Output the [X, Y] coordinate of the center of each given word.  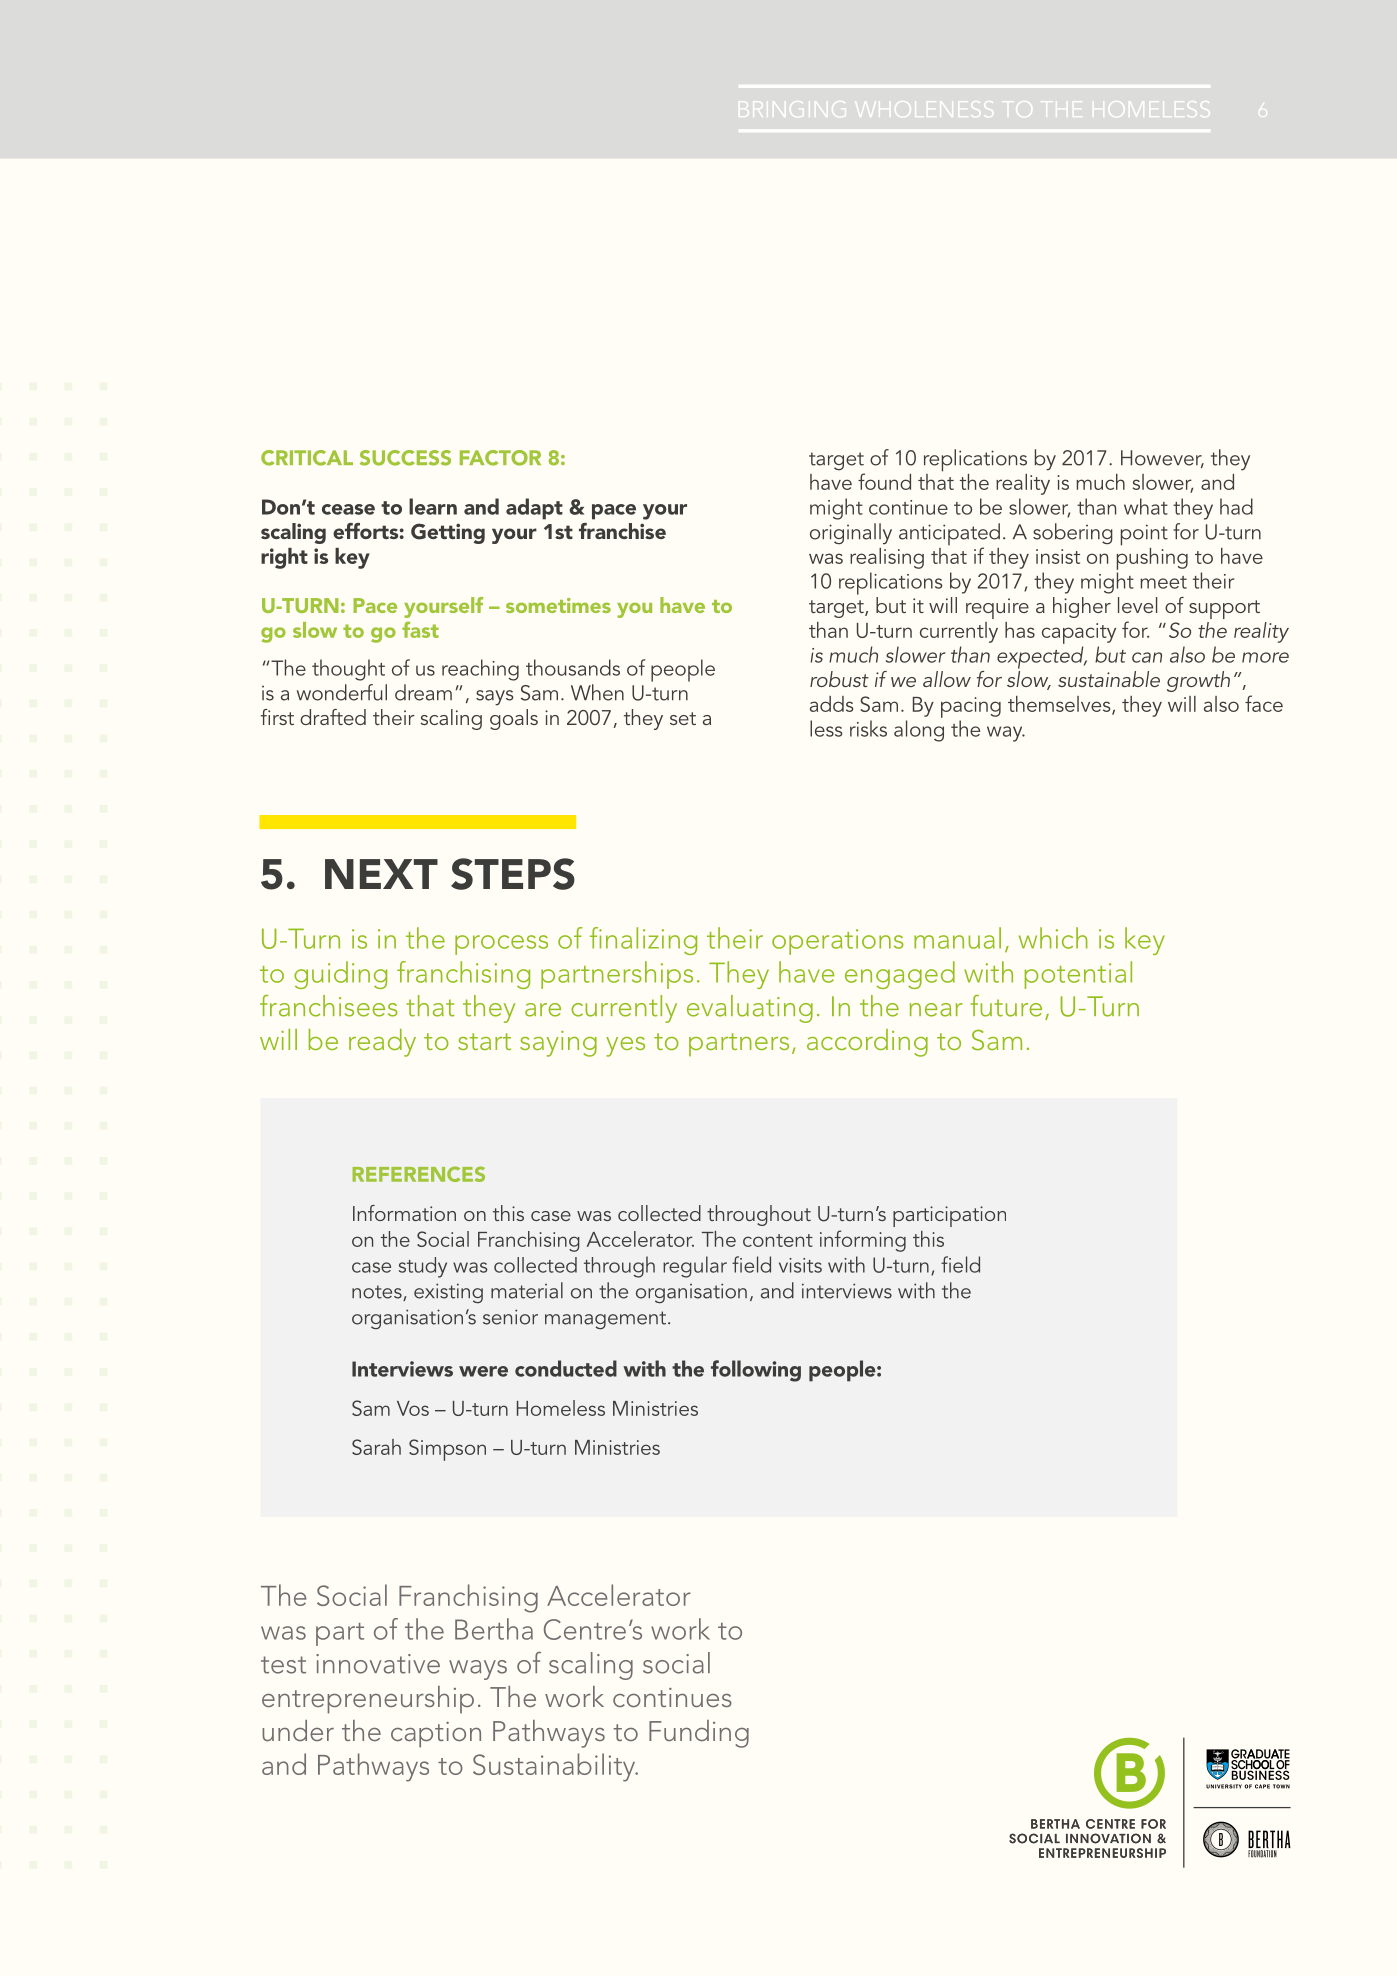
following [756, 1371]
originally [851, 534]
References [418, 1174]
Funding [699, 1734]
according [867, 1043]
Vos [413, 1408]
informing [863, 1241]
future [1006, 1006]
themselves [1060, 705]
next [381, 874]
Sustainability [555, 1767]
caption [436, 1735]
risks [868, 728]
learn [433, 506]
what [1146, 506]
